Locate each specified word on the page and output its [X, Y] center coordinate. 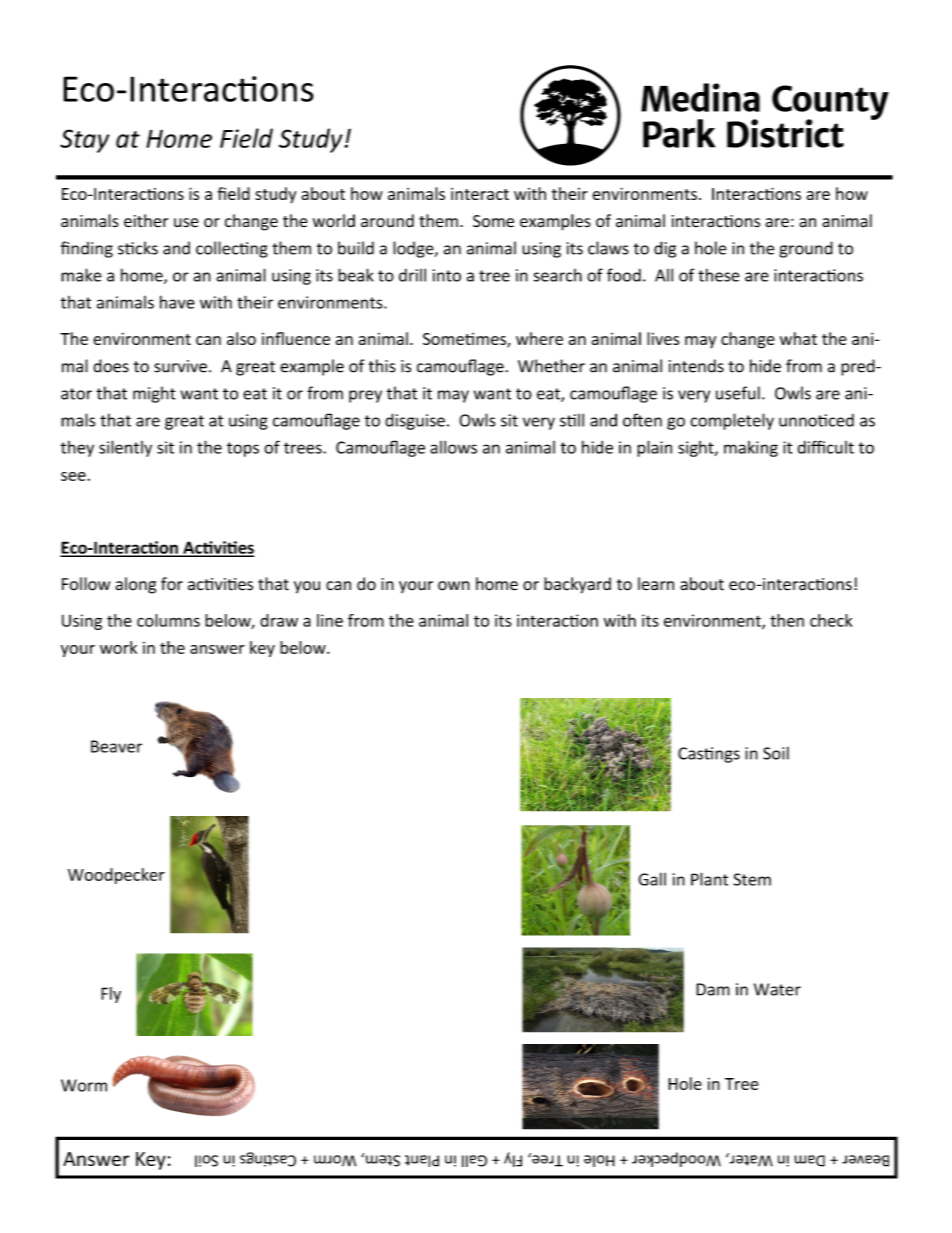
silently [125, 448]
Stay [84, 141]
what [798, 338]
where [539, 338]
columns [168, 620]
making [751, 449]
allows [453, 447]
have [177, 302]
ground [806, 249]
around [387, 221]
